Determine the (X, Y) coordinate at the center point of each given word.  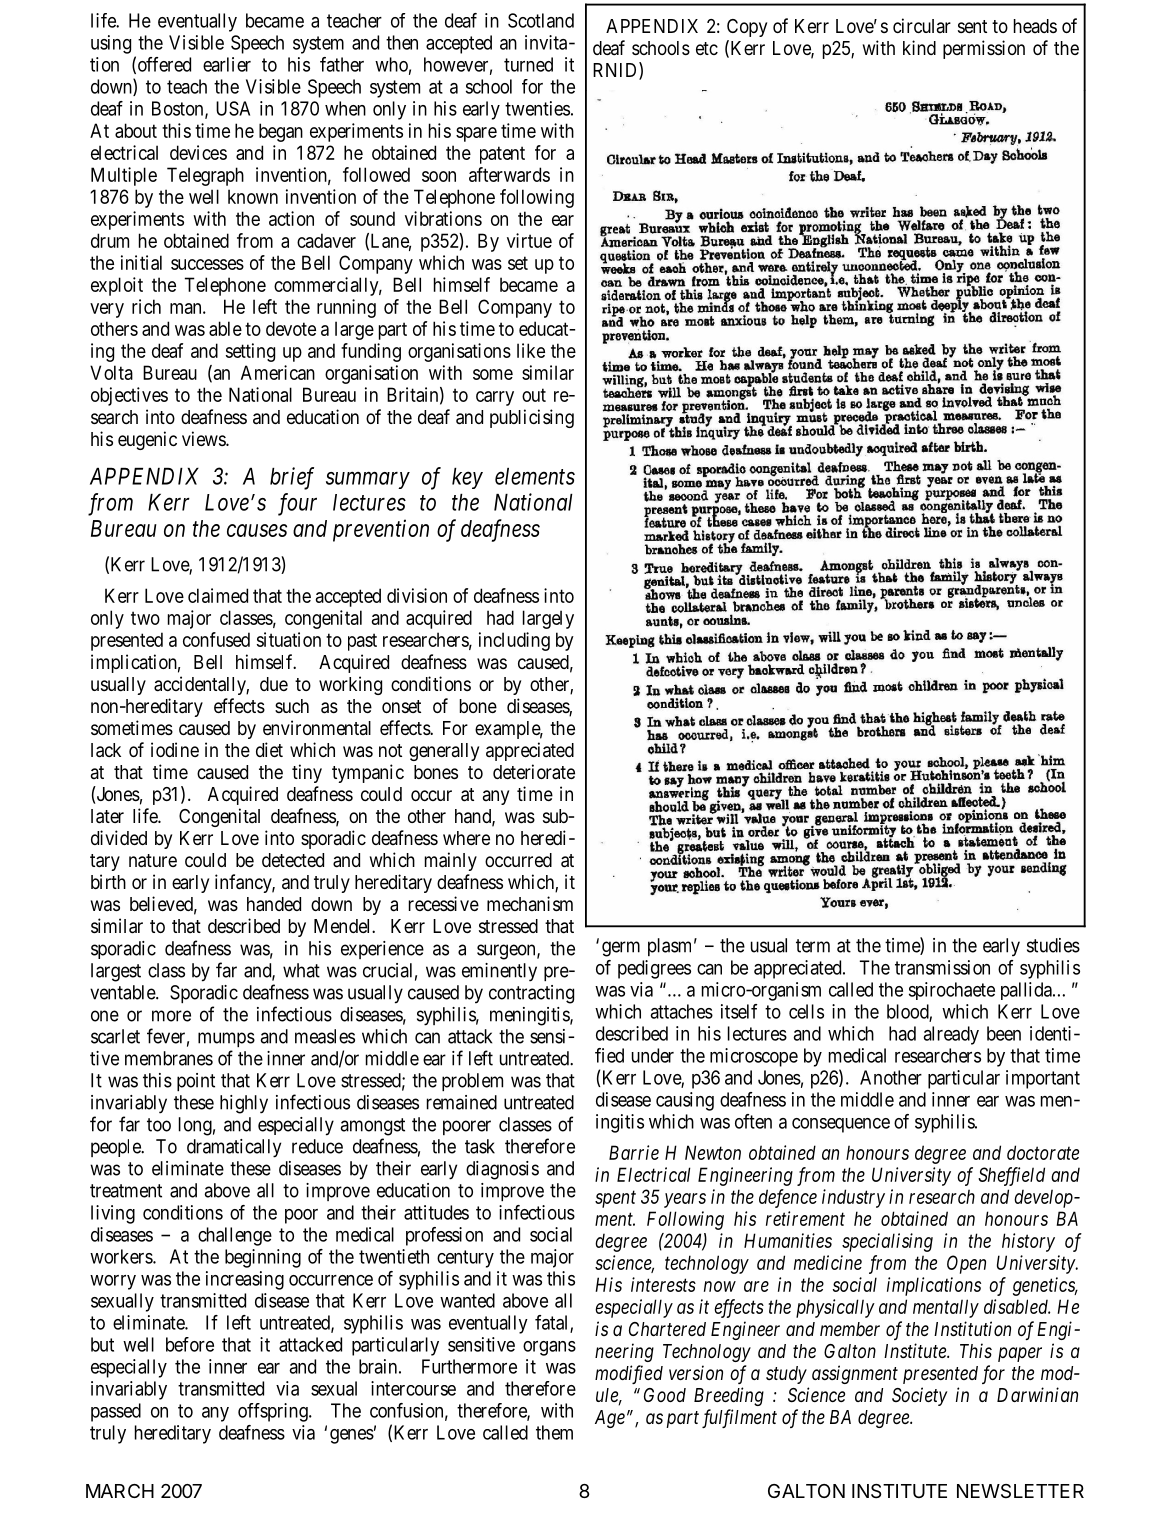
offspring (274, 1412)
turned (528, 64)
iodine (175, 749)
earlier (227, 64)
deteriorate (534, 772)
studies (1053, 945)
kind (919, 47)
